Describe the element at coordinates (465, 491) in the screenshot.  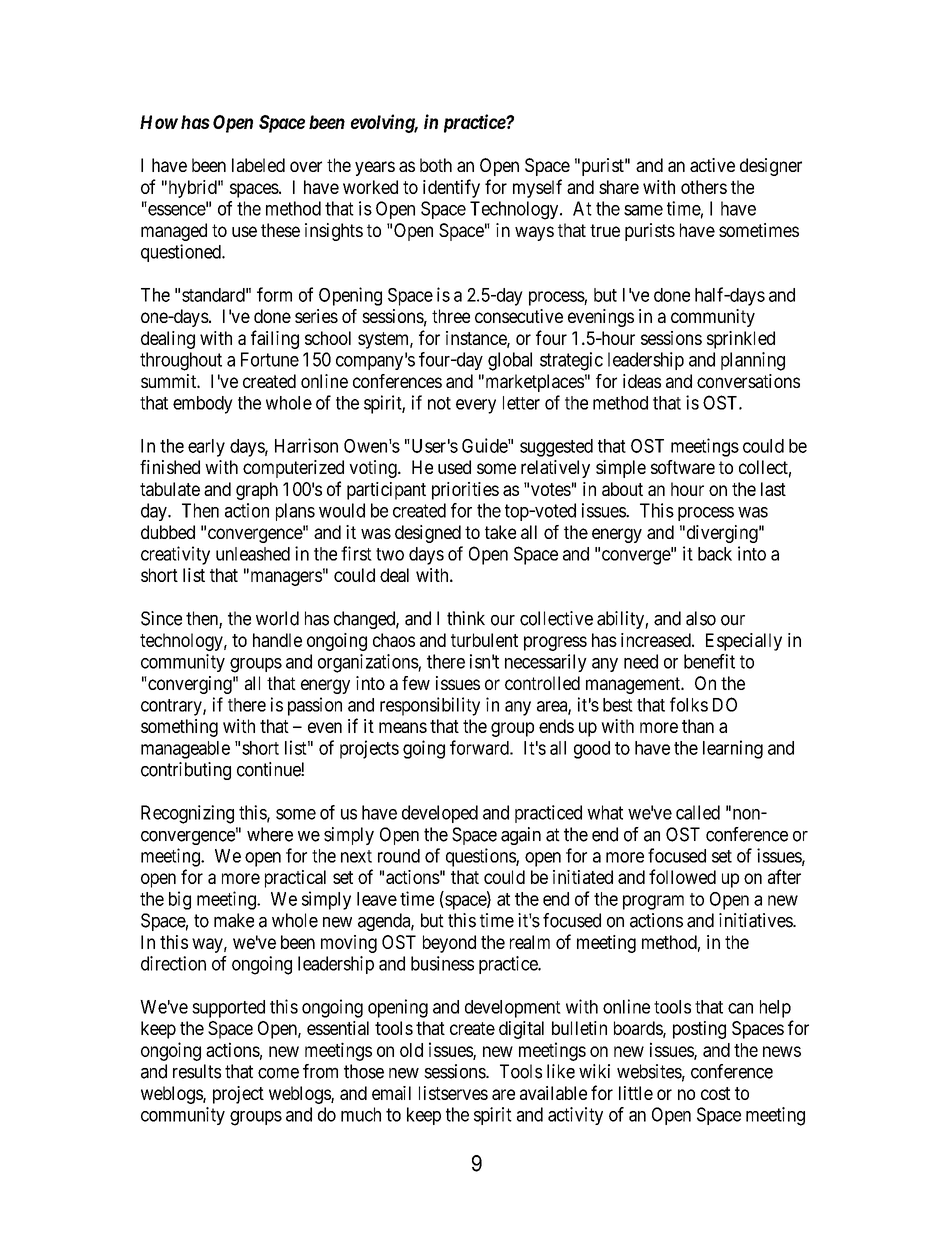
I see `priorities` at that location.
